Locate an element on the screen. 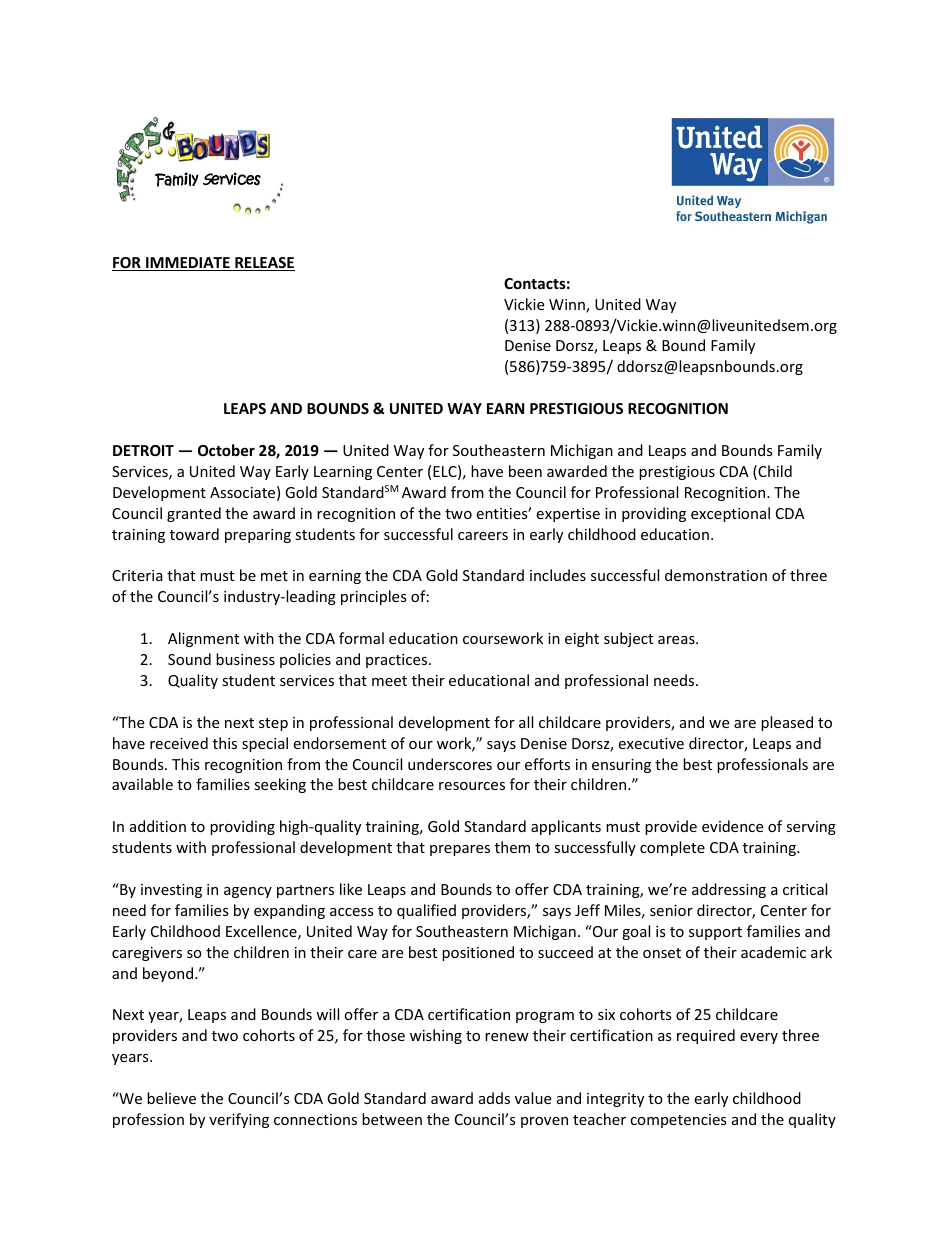 Image resolution: width=952 pixels, height=1233 pixels. includes is located at coordinates (558, 575).
